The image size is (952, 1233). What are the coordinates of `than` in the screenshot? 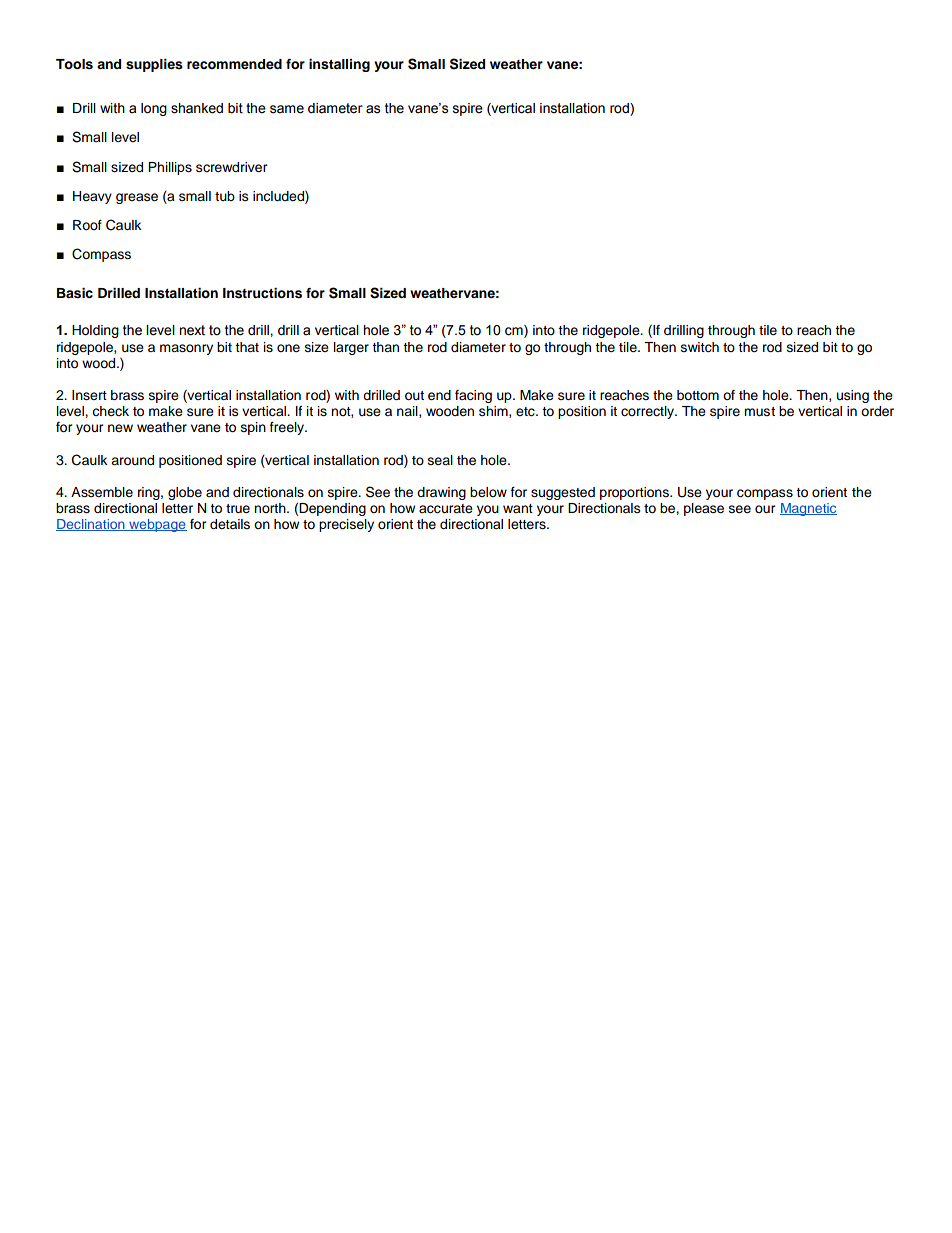 It's located at (385, 347).
